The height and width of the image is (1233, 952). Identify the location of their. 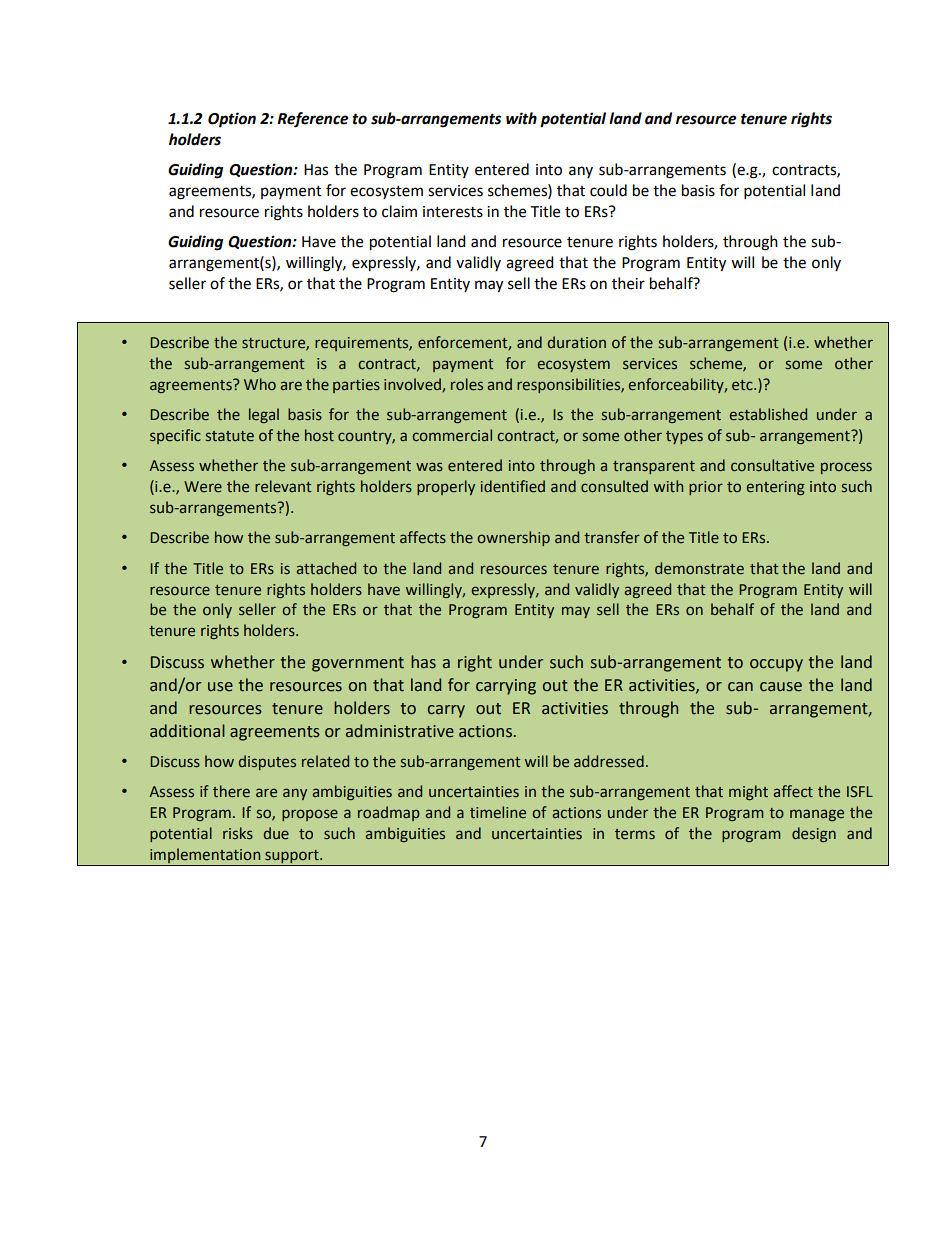
(628, 283).
